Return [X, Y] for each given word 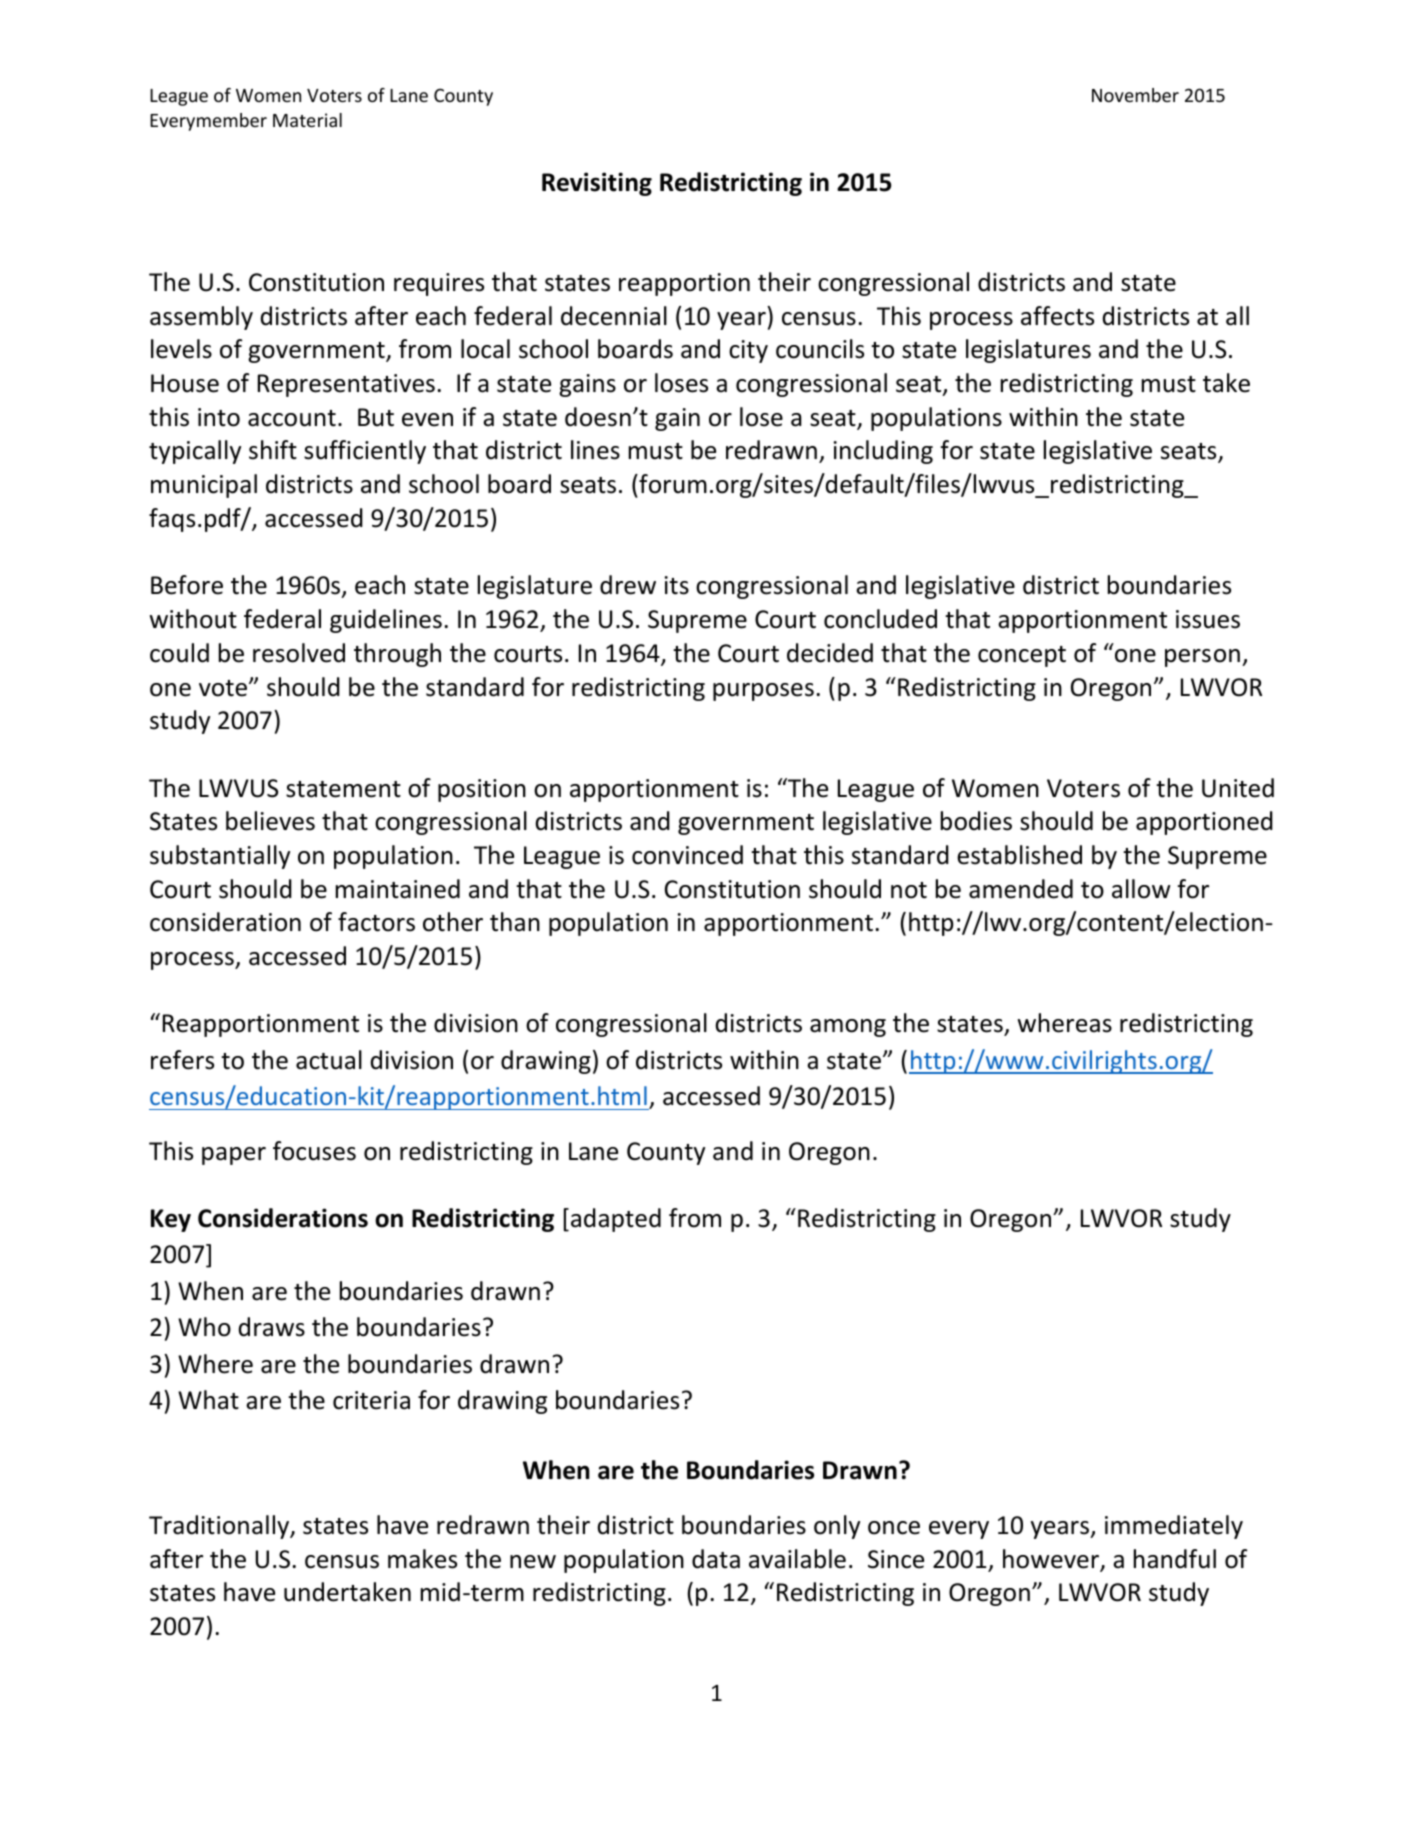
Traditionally [220, 1527]
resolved [299, 653]
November [1135, 95]
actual [329, 1060]
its [677, 585]
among [848, 1028]
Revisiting [597, 184]
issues [1208, 619]
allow [1141, 889]
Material [307, 120]
